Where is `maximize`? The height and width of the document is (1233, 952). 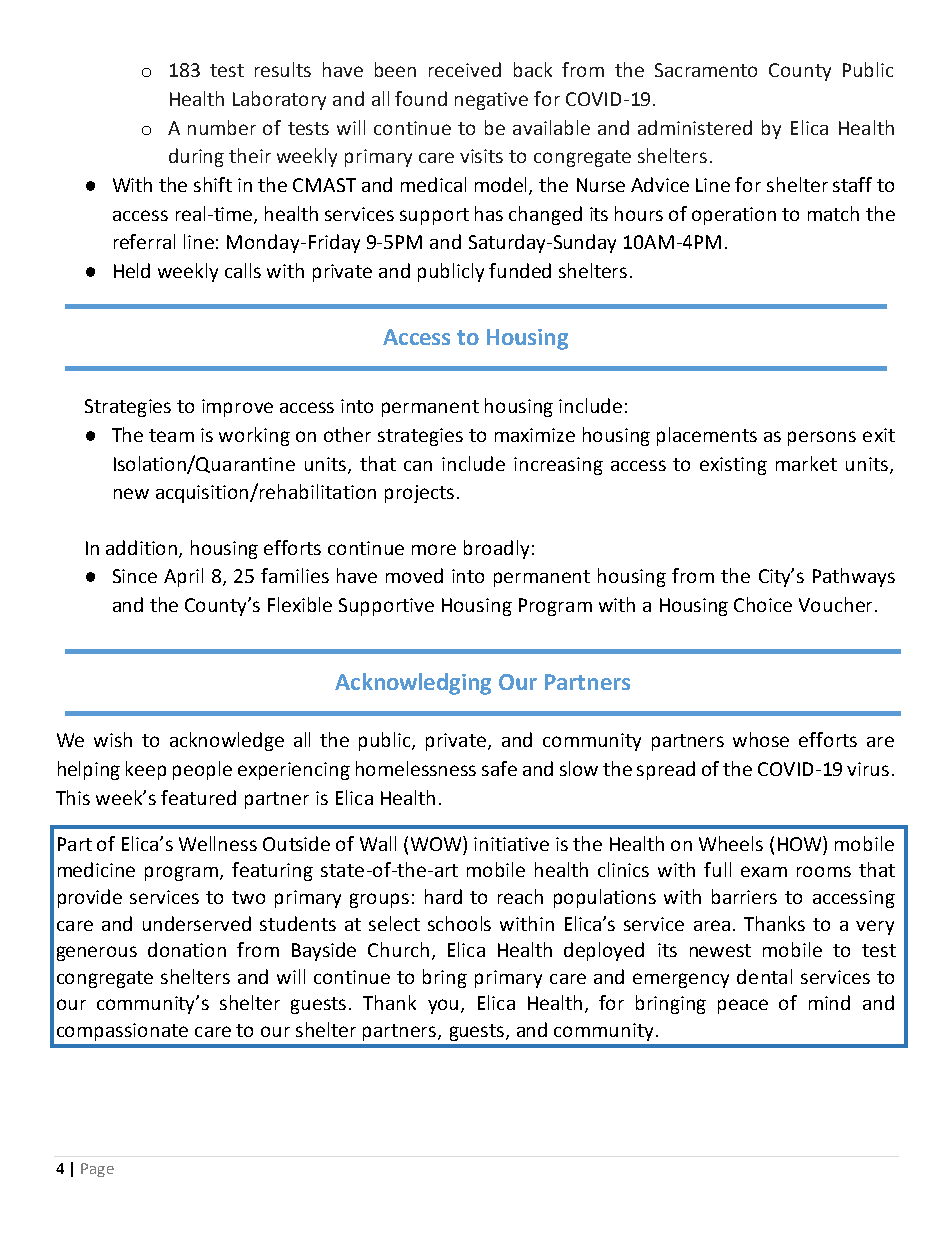
maximize is located at coordinates (535, 435).
